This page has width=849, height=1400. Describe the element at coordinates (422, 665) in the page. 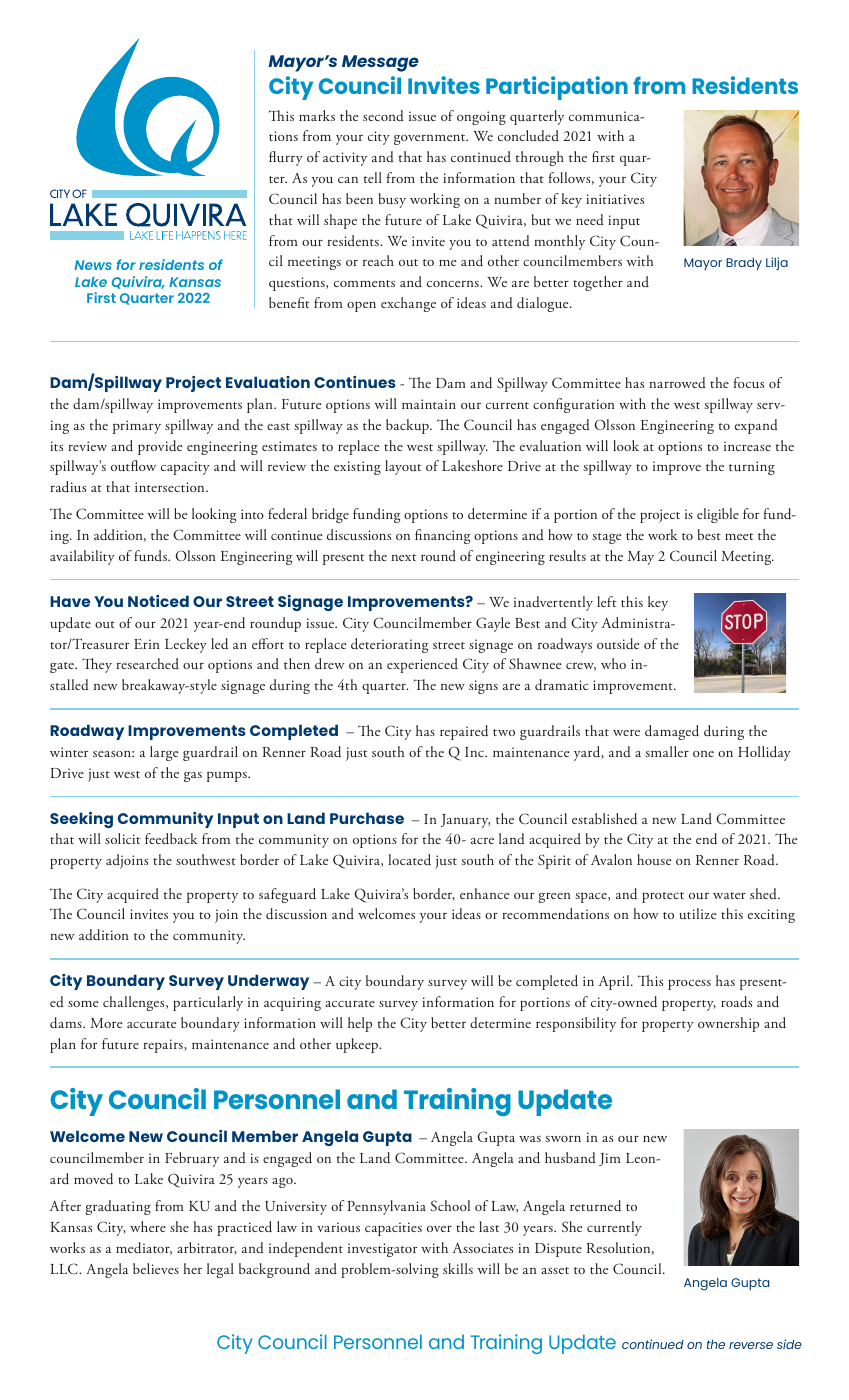

I see `experienced` at that location.
